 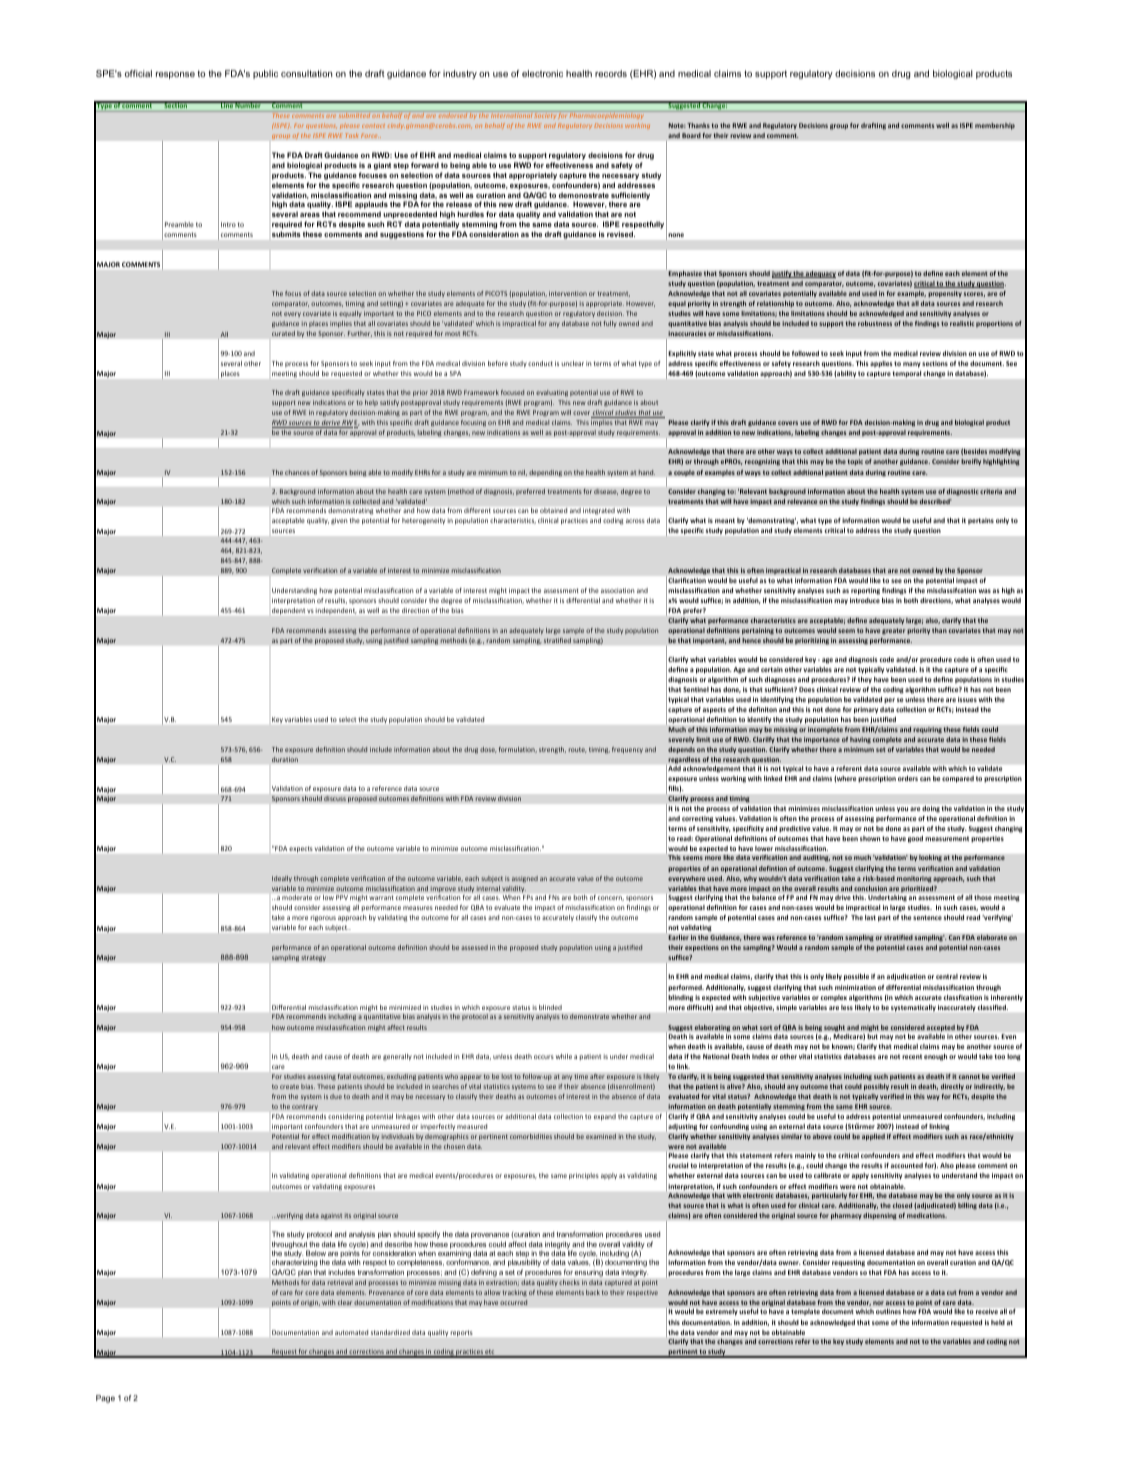 I want to click on records, so click(x=611, y=73).
